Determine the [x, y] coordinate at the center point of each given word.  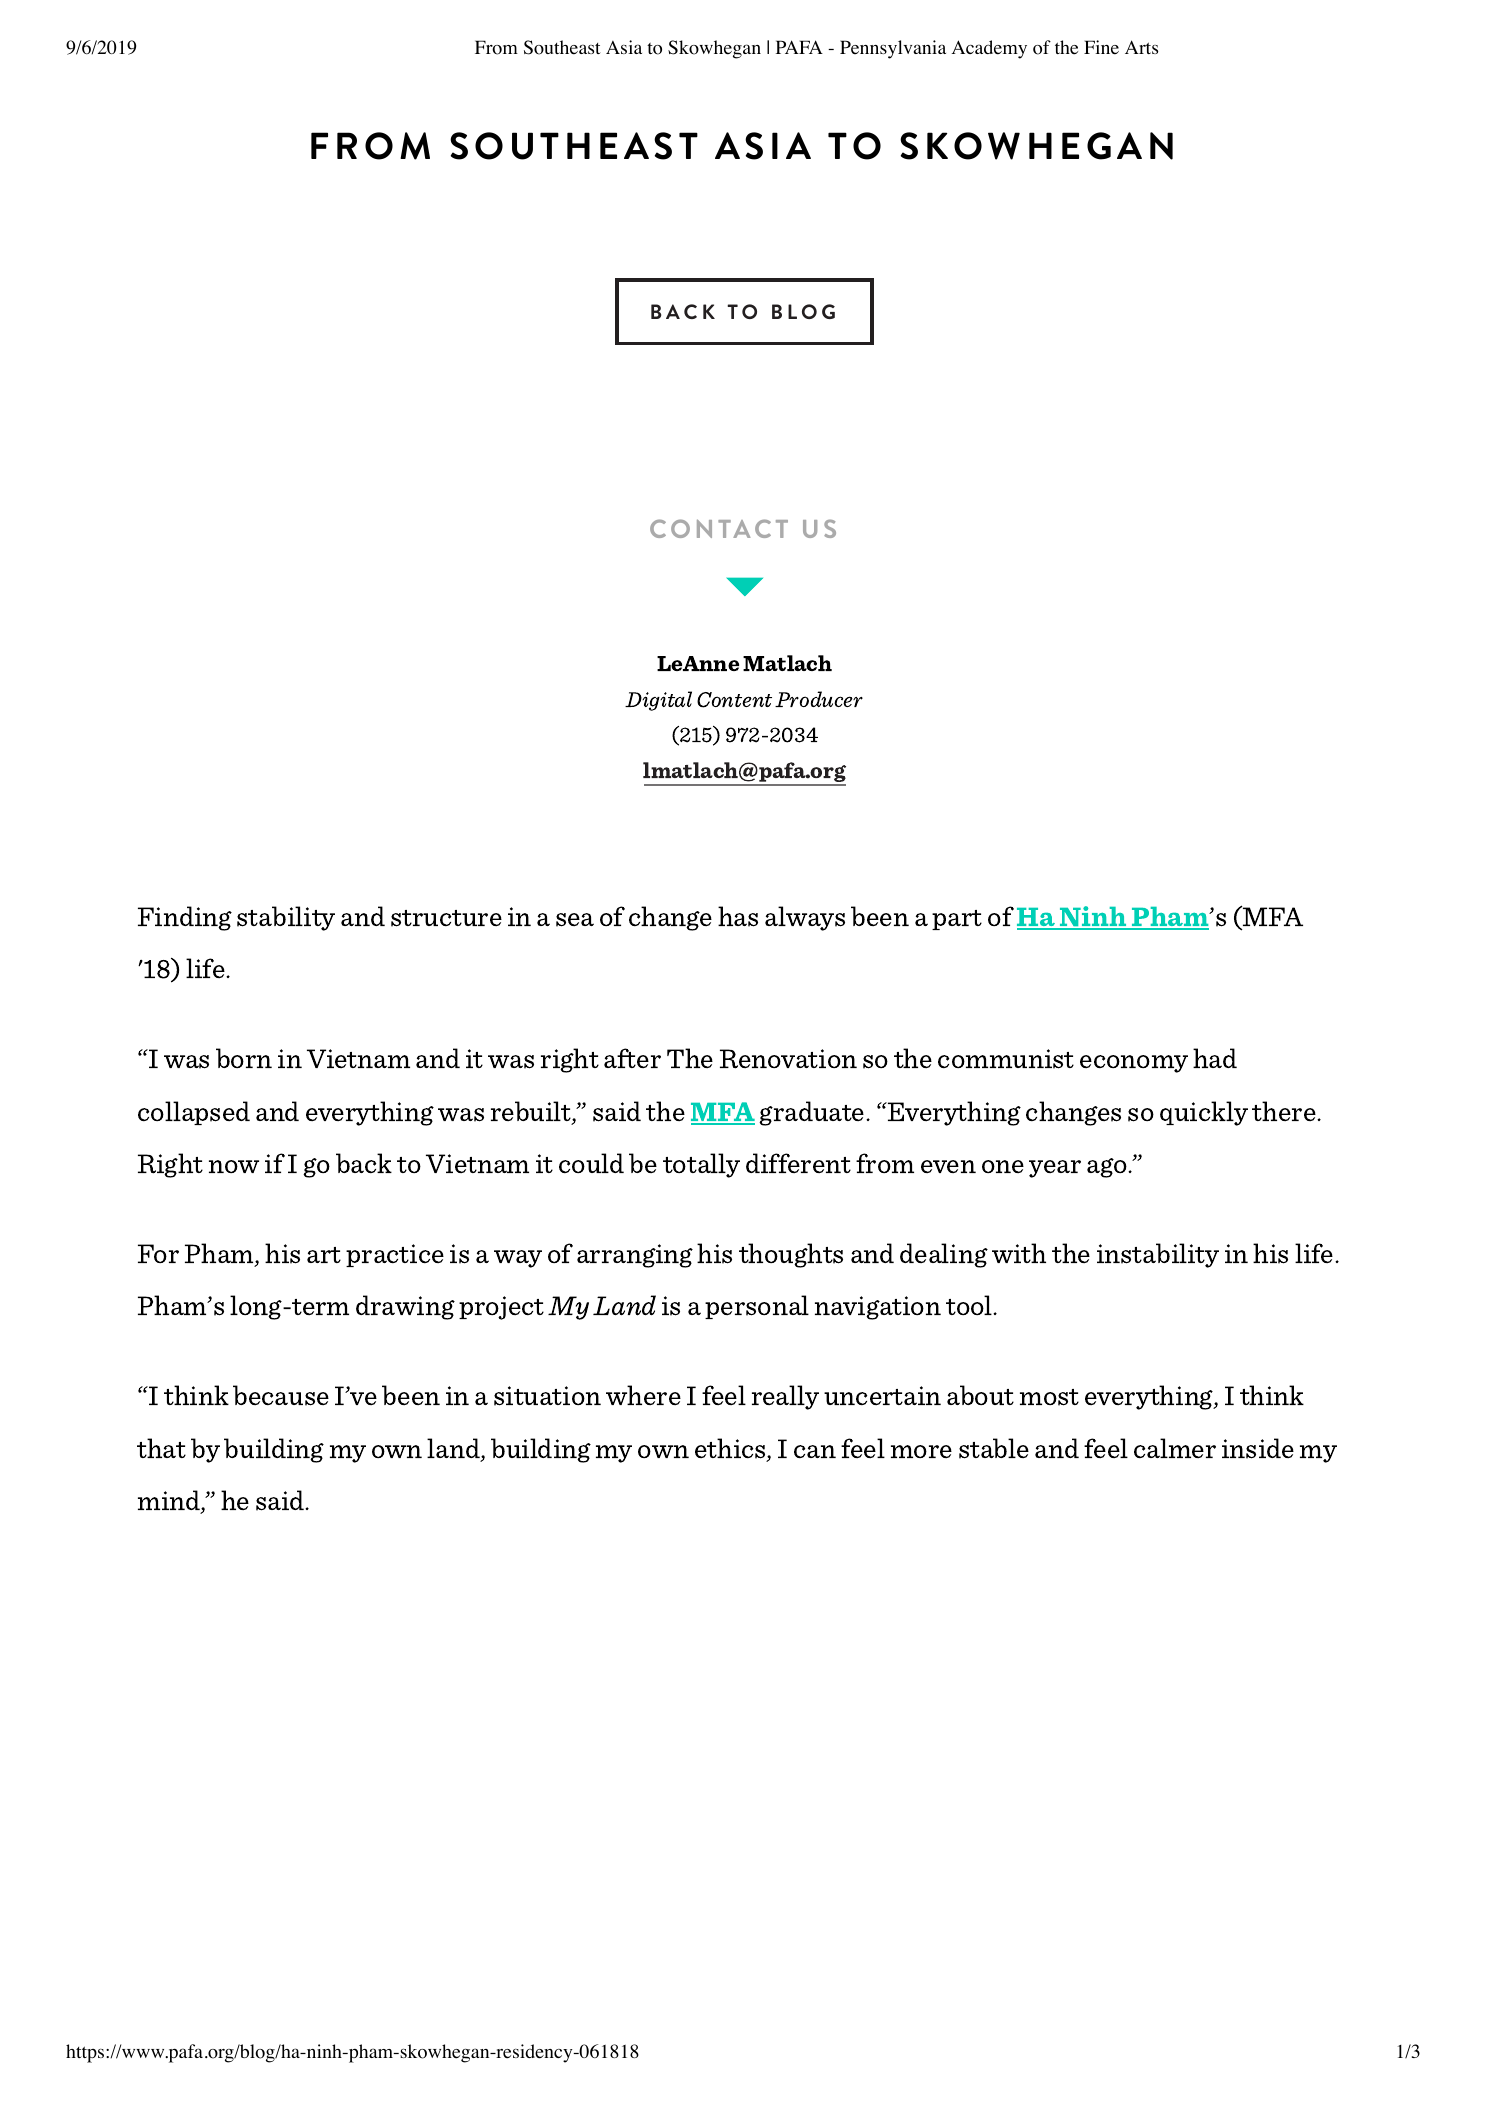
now [234, 1166]
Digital [658, 701]
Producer [819, 699]
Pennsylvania [893, 49]
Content [734, 700]
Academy [989, 49]
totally [701, 1165]
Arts [1141, 47]
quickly [1204, 1113]
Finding [185, 918]
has [738, 916]
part [957, 920]
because [281, 1395]
